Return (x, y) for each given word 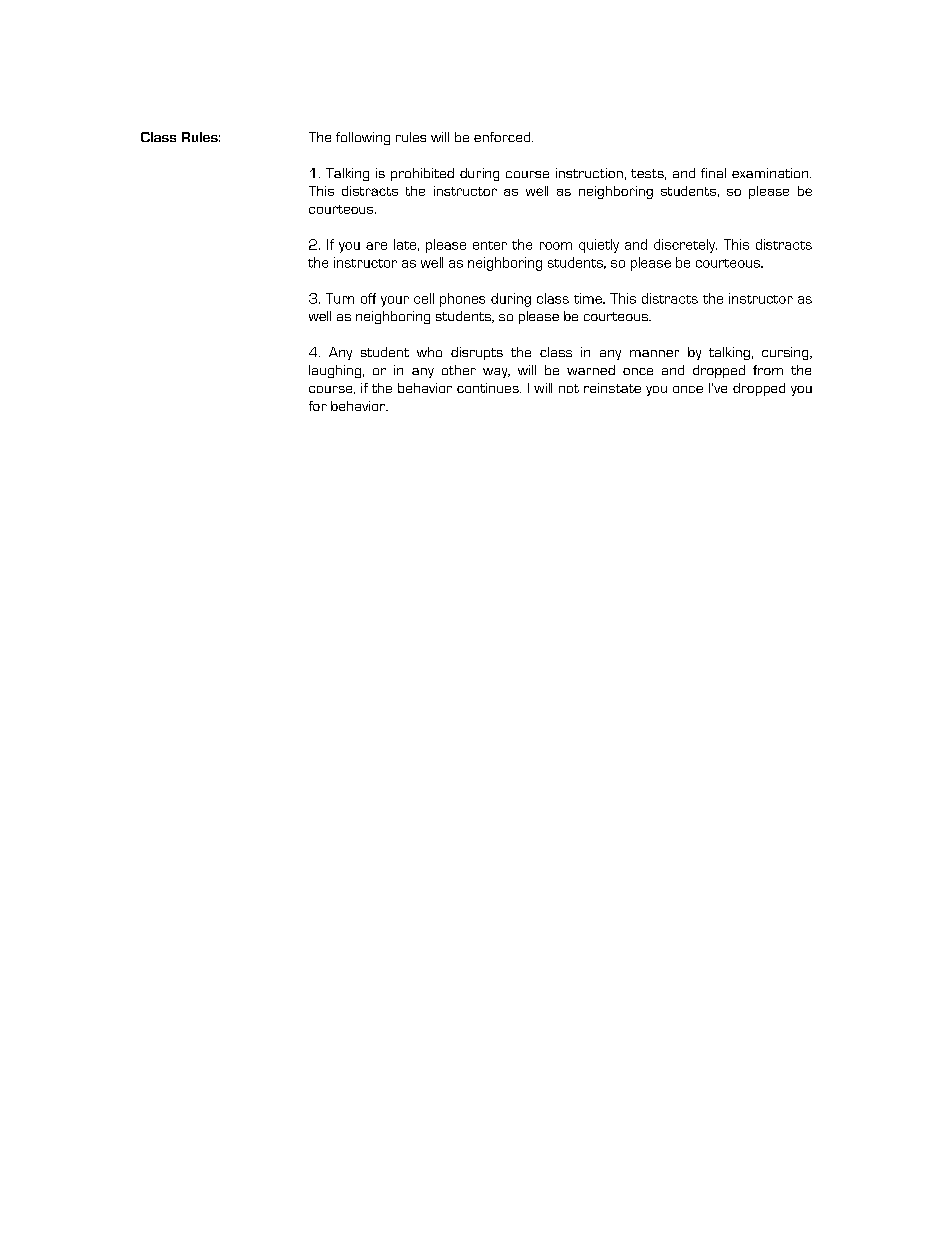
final (713, 173)
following (363, 138)
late (405, 244)
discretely (685, 246)
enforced (503, 137)
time (589, 298)
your (395, 301)
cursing (786, 353)
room (556, 246)
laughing (335, 371)
